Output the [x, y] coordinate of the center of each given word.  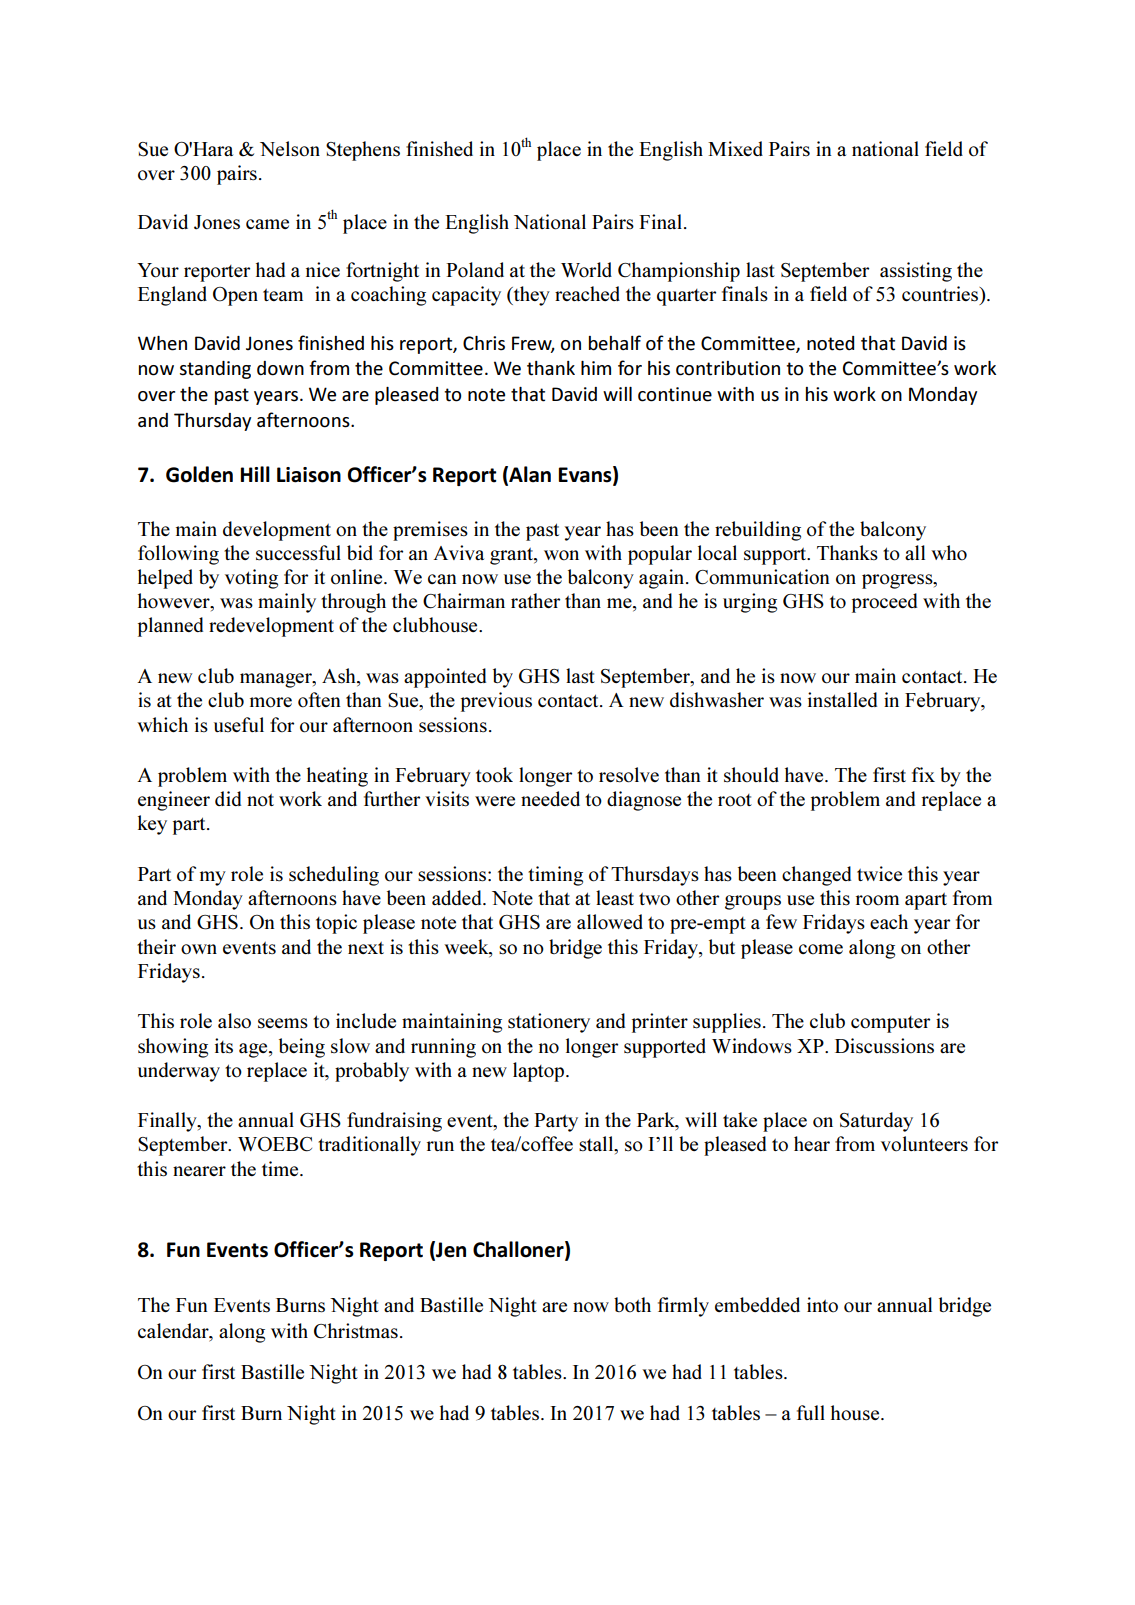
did [228, 798]
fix [923, 774]
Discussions [884, 1046]
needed [550, 798]
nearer [199, 1171]
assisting [916, 272]
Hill [255, 474]
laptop [540, 1072]
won [561, 555]
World [586, 270]
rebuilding [758, 531]
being [302, 1048]
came [267, 224]
